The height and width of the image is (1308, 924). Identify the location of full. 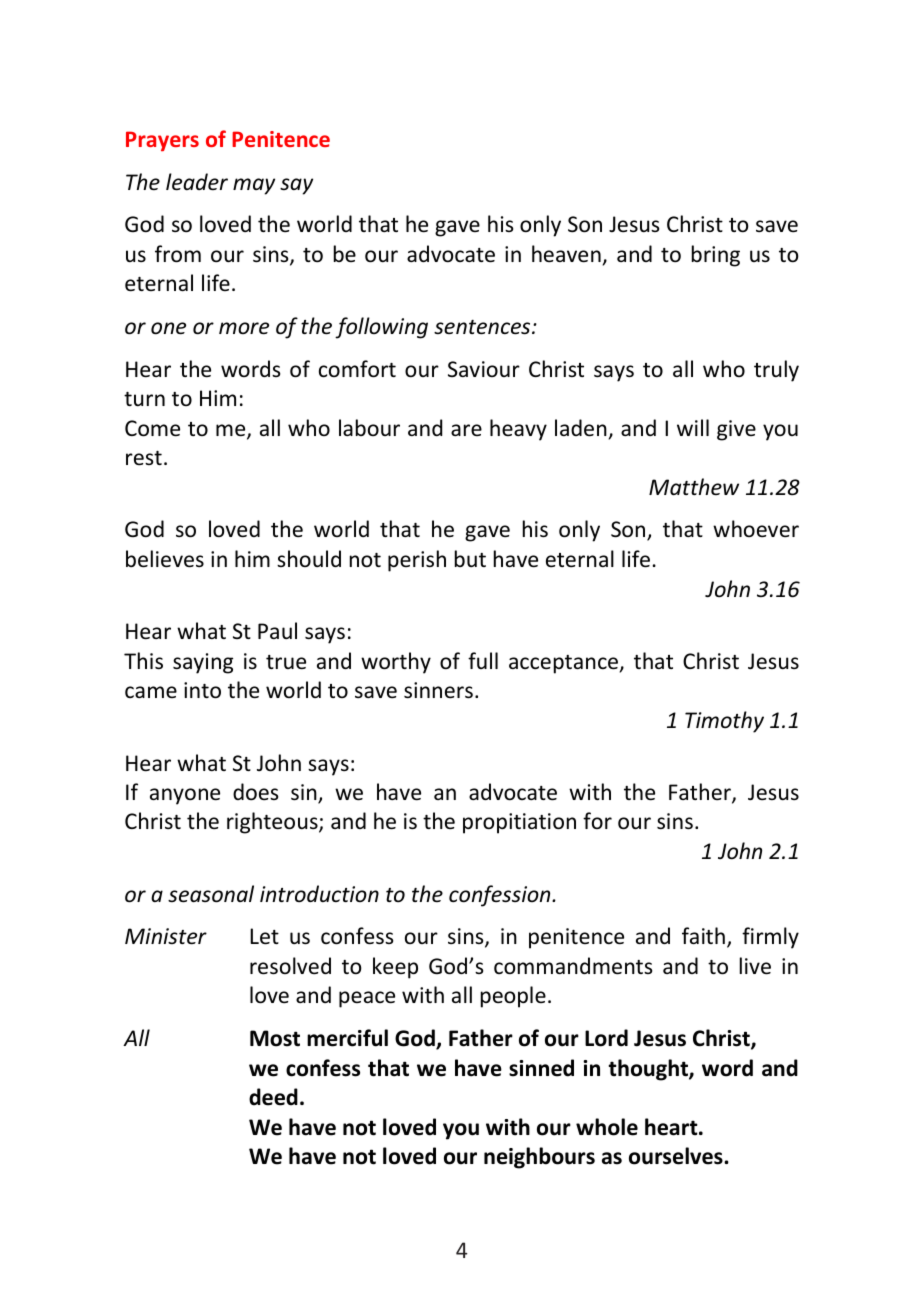
(483, 660).
